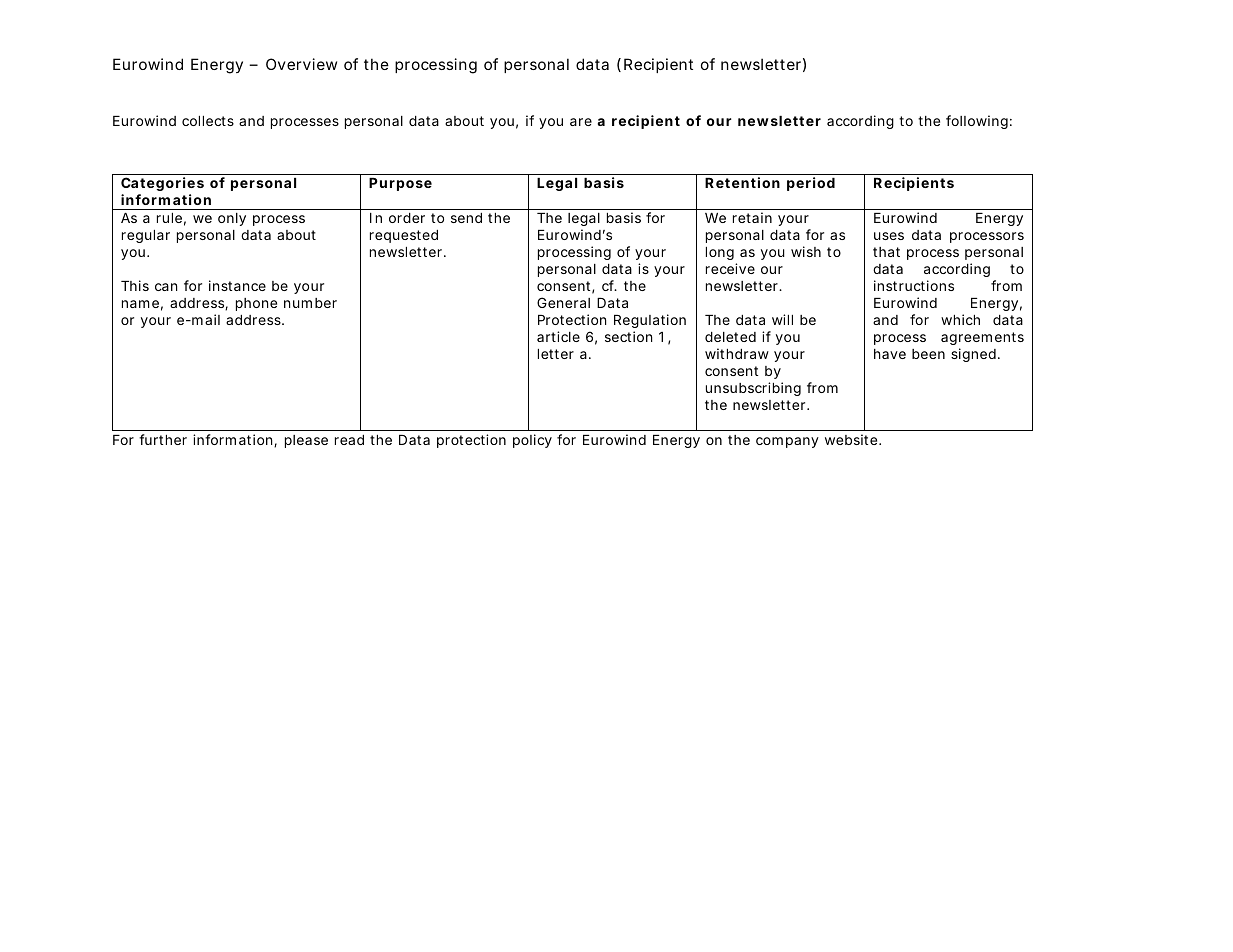 The width and height of the image is (1233, 952). What do you see at coordinates (960, 319) in the image?
I see `which` at bounding box center [960, 319].
